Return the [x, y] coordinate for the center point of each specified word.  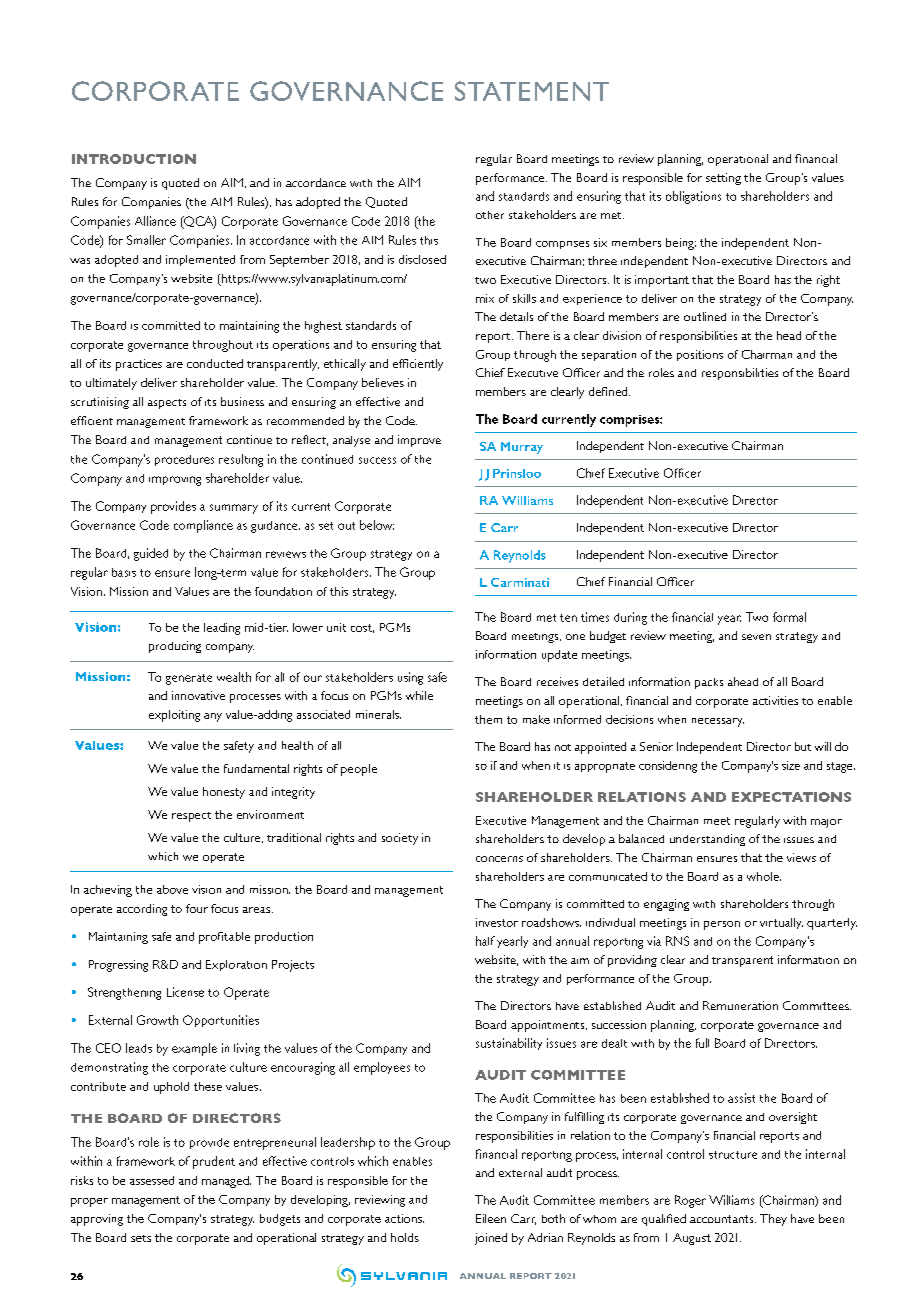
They [773, 1220]
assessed [152, 1180]
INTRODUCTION [134, 159]
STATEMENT [532, 91]
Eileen [491, 1218]
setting [723, 179]
